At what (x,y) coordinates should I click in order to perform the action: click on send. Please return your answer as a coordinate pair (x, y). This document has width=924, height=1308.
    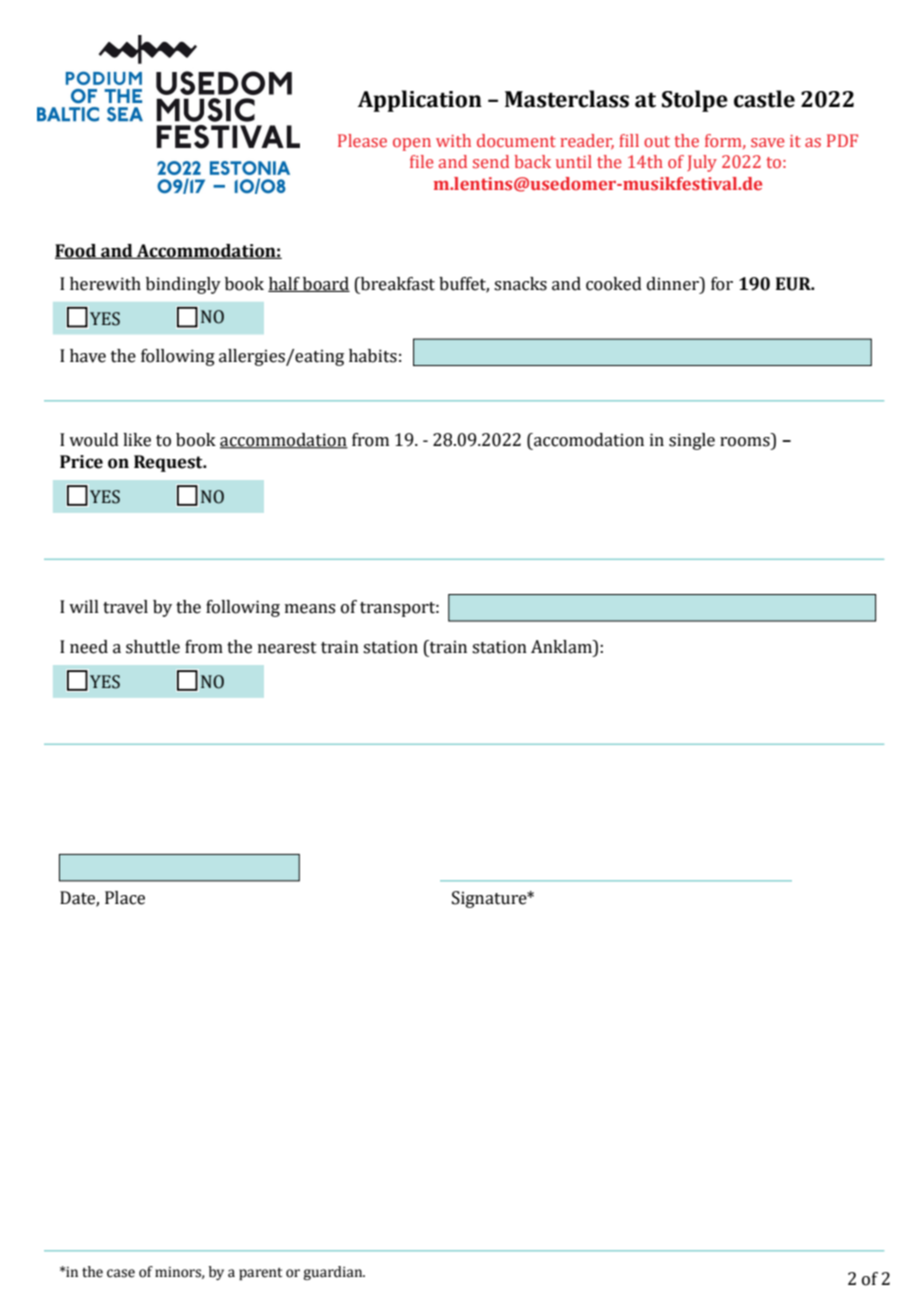
    Looking at the image, I should click on (491, 161).
